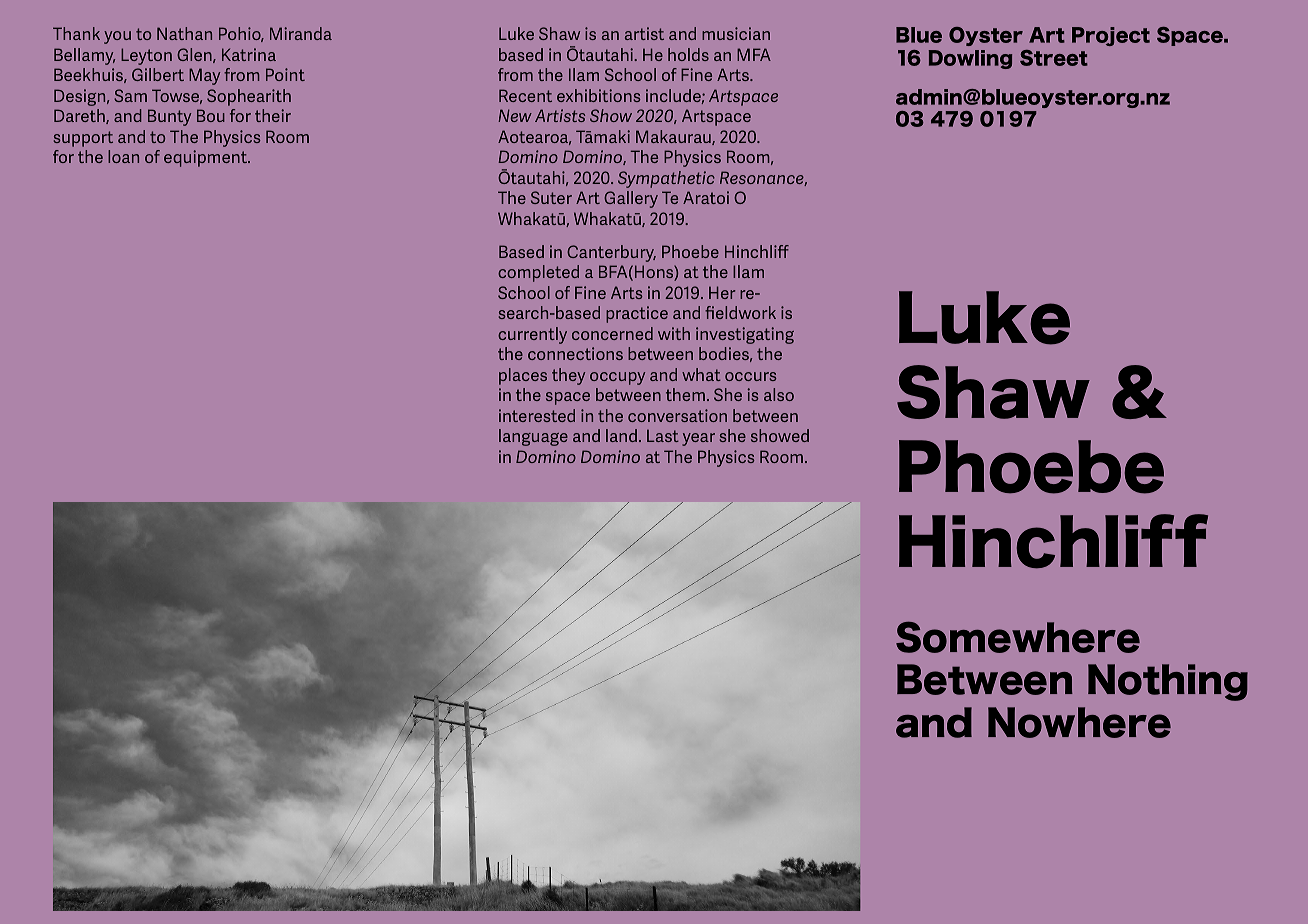 The image size is (1308, 924). What do you see at coordinates (1054, 58) in the screenshot?
I see `Street` at bounding box center [1054, 58].
